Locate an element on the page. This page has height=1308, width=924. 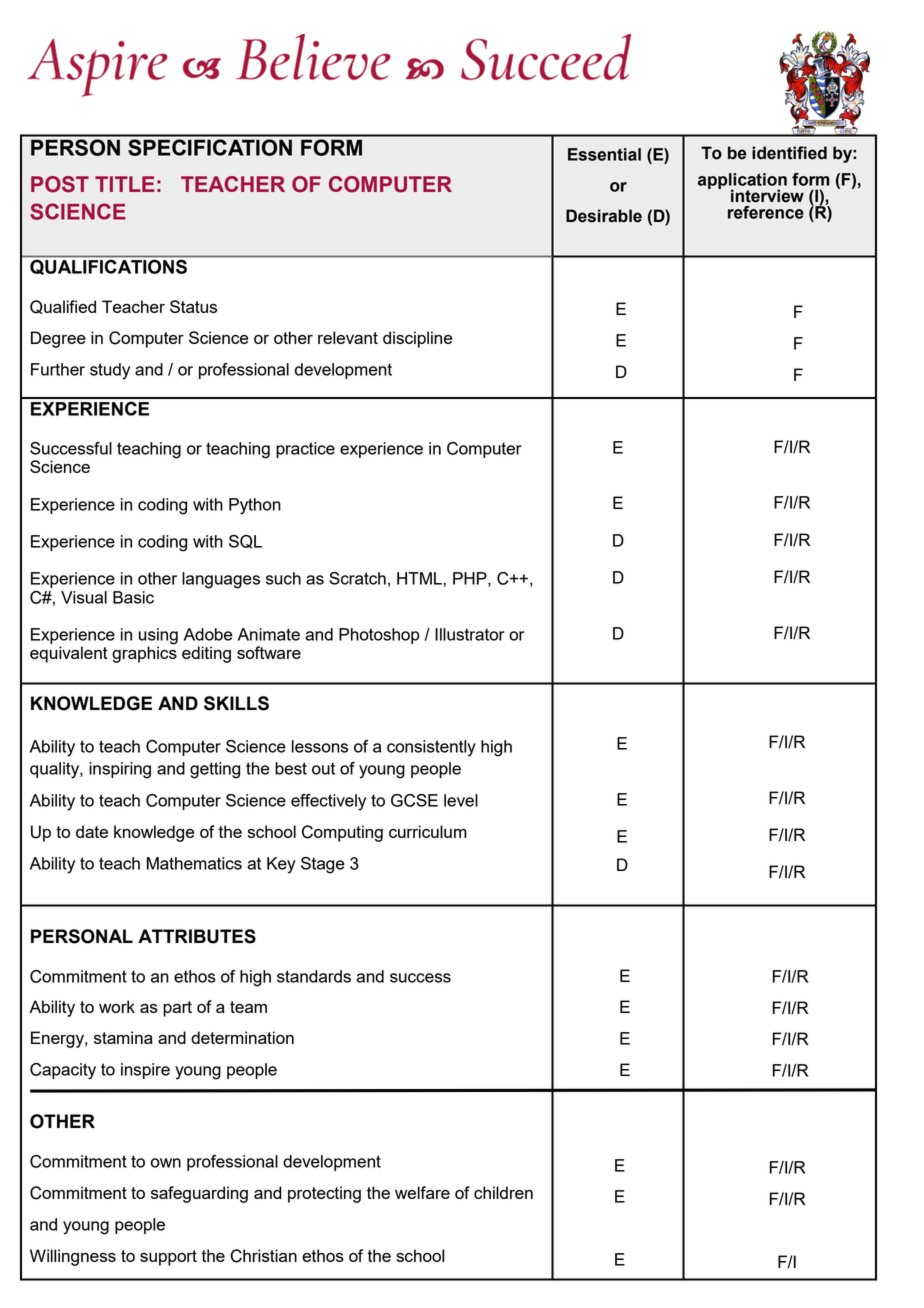
application is located at coordinates (742, 182).
